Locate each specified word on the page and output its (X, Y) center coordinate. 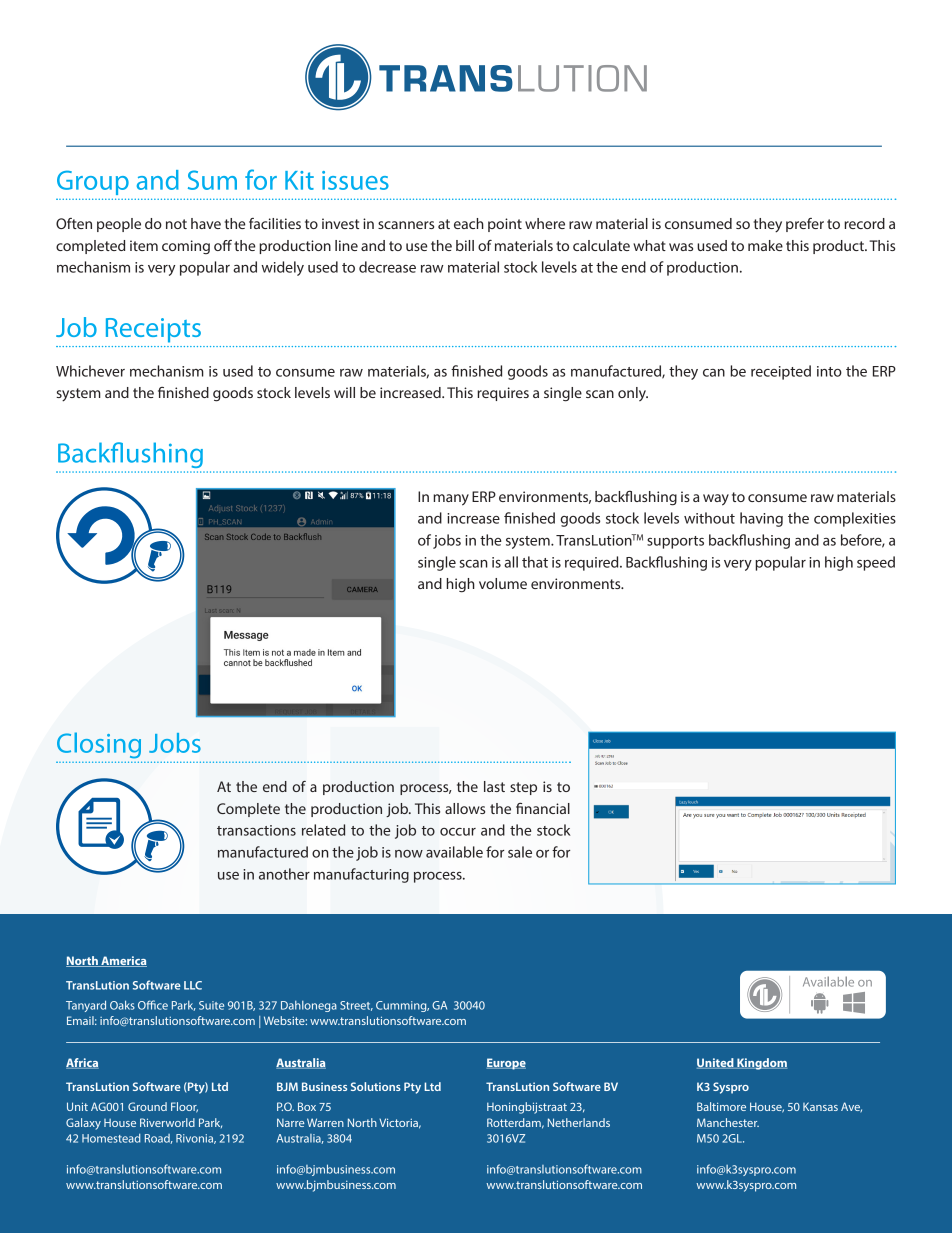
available (454, 852)
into (829, 371)
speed (876, 563)
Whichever (90, 371)
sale (520, 852)
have (206, 223)
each (469, 223)
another (284, 874)
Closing (99, 745)
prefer (805, 225)
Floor (184, 1107)
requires (503, 394)
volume (503, 583)
